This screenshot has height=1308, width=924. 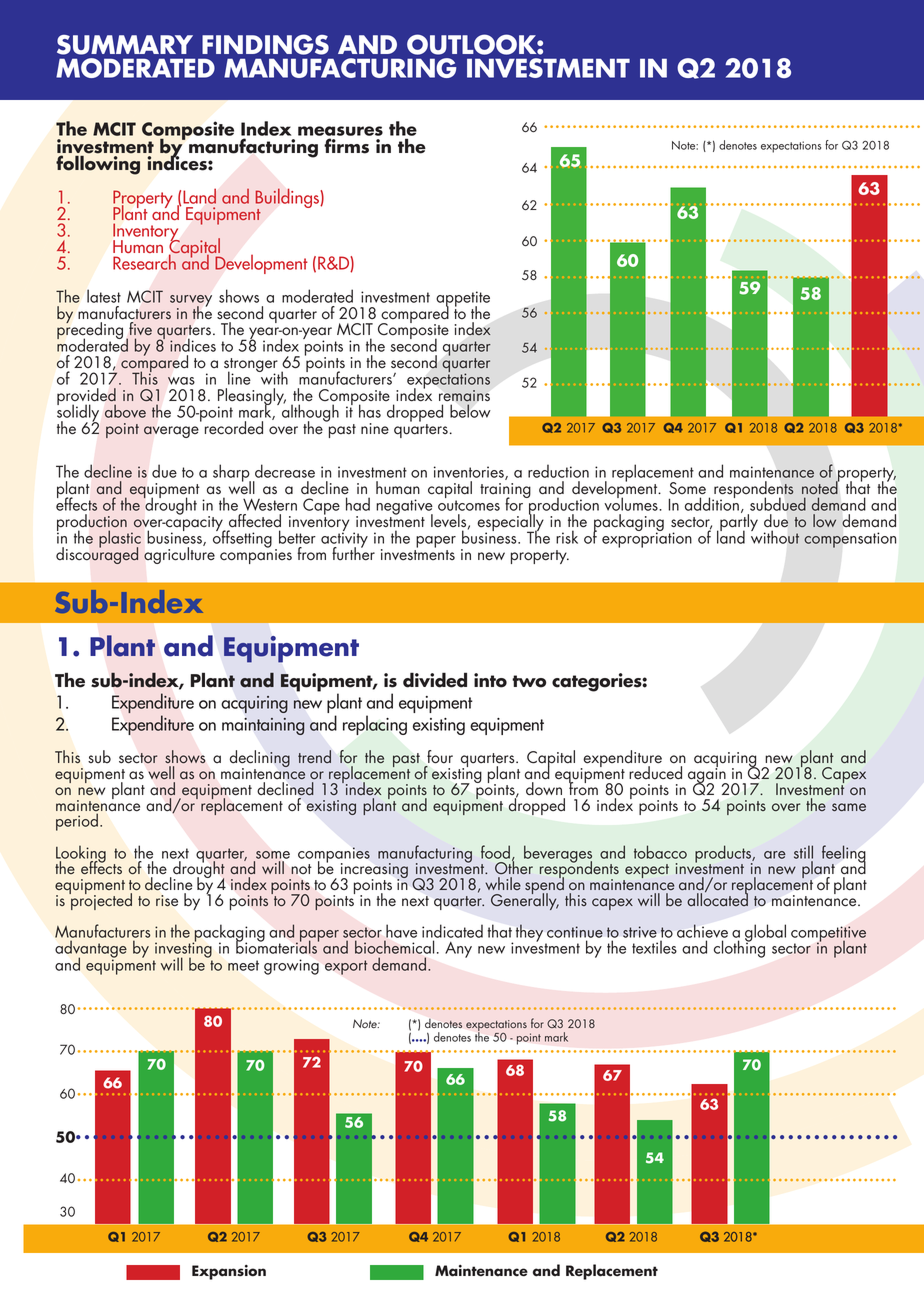 I want to click on appetite, so click(x=463, y=300).
